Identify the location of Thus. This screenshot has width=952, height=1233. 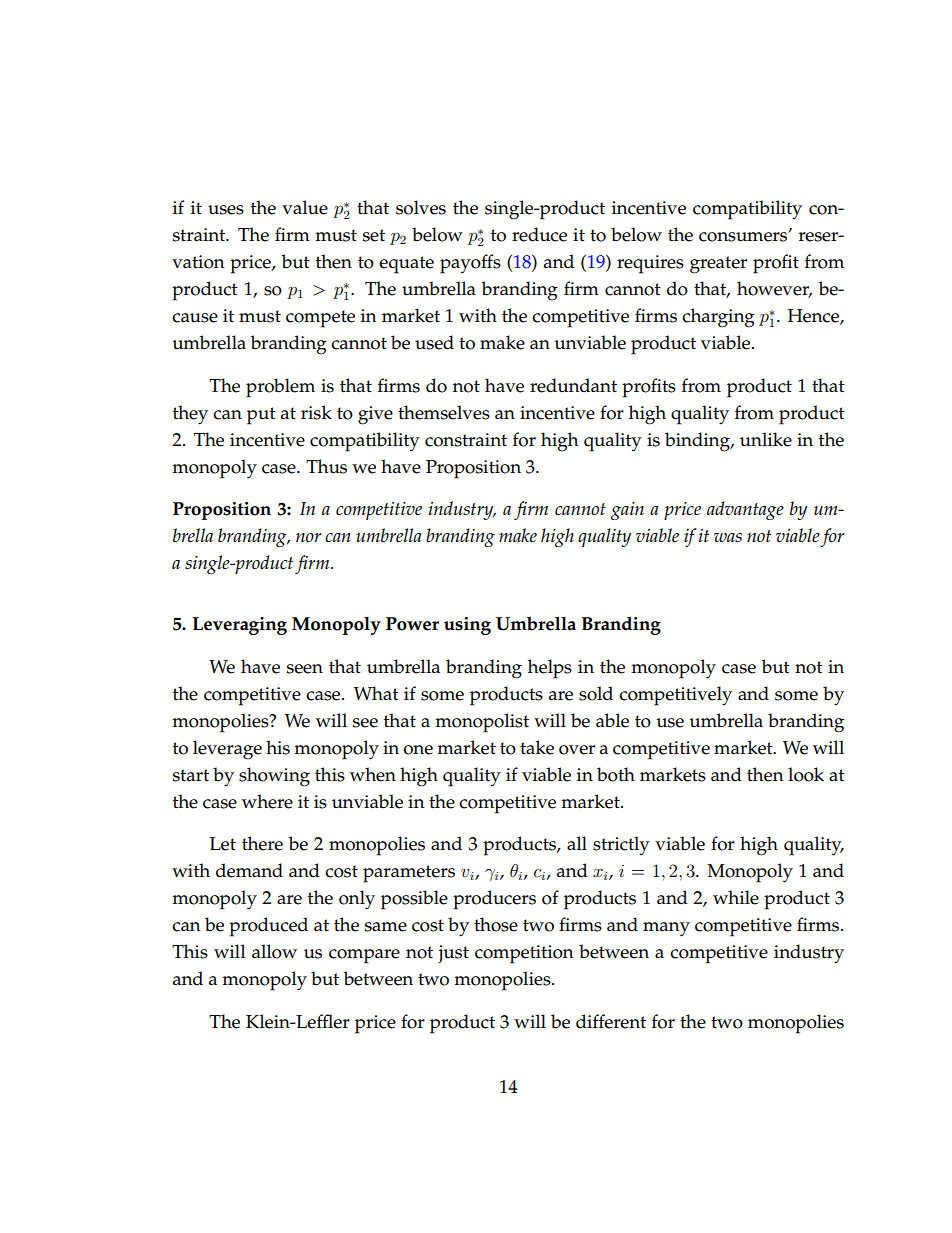
(326, 466).
